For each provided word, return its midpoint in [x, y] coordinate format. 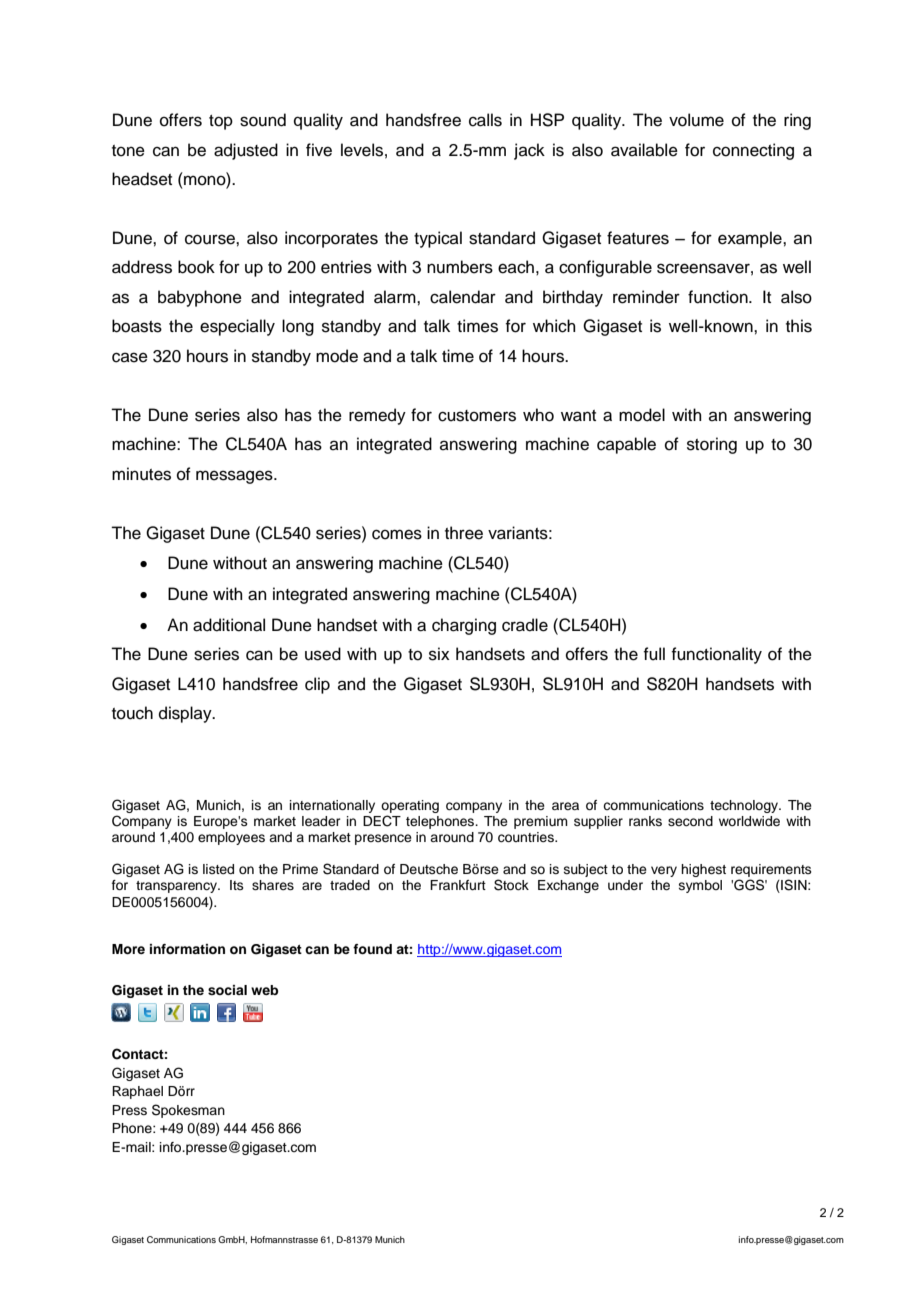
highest [703, 870]
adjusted [246, 151]
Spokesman [188, 1111]
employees [231, 838]
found [372, 949]
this [799, 326]
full [654, 654]
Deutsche [429, 869]
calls [485, 120]
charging [464, 626]
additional [229, 625]
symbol [700, 886]
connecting [753, 151]
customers [477, 416]
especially [237, 327]
